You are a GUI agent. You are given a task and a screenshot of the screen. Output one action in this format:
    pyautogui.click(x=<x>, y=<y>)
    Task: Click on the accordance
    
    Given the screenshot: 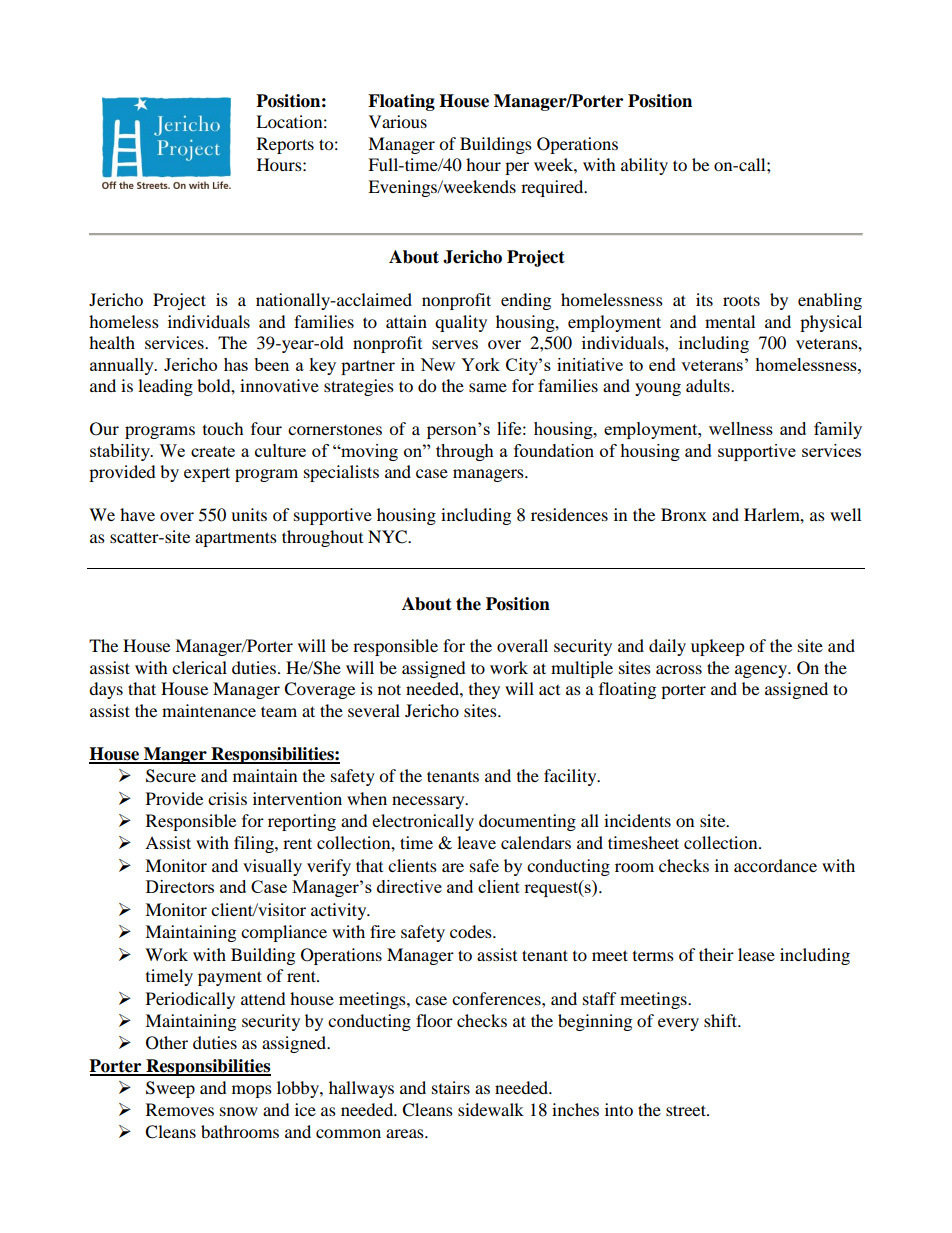 What is the action you would take?
    pyautogui.click(x=775, y=865)
